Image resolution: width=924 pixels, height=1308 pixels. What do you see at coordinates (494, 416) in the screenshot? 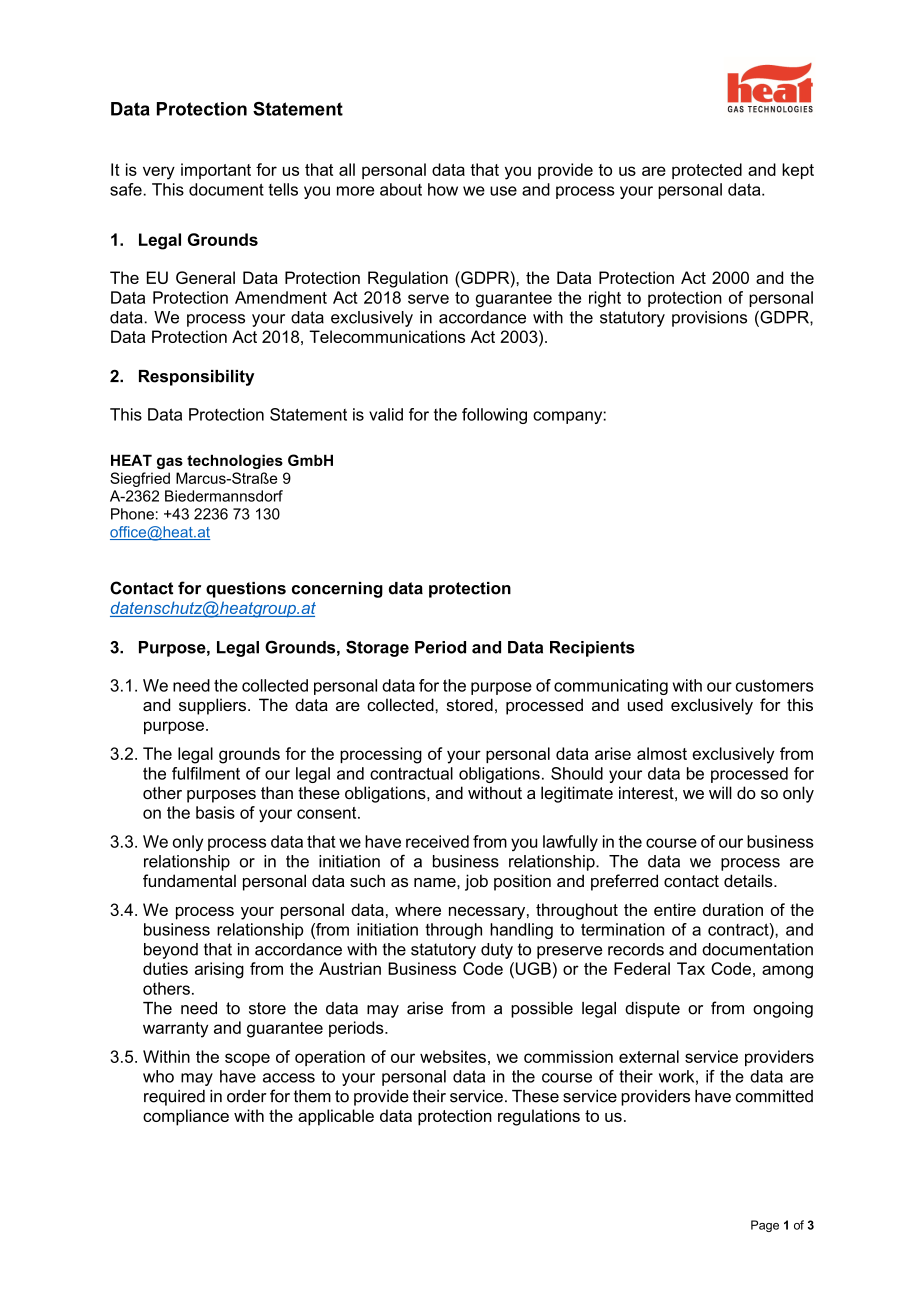
I see `following` at bounding box center [494, 416].
